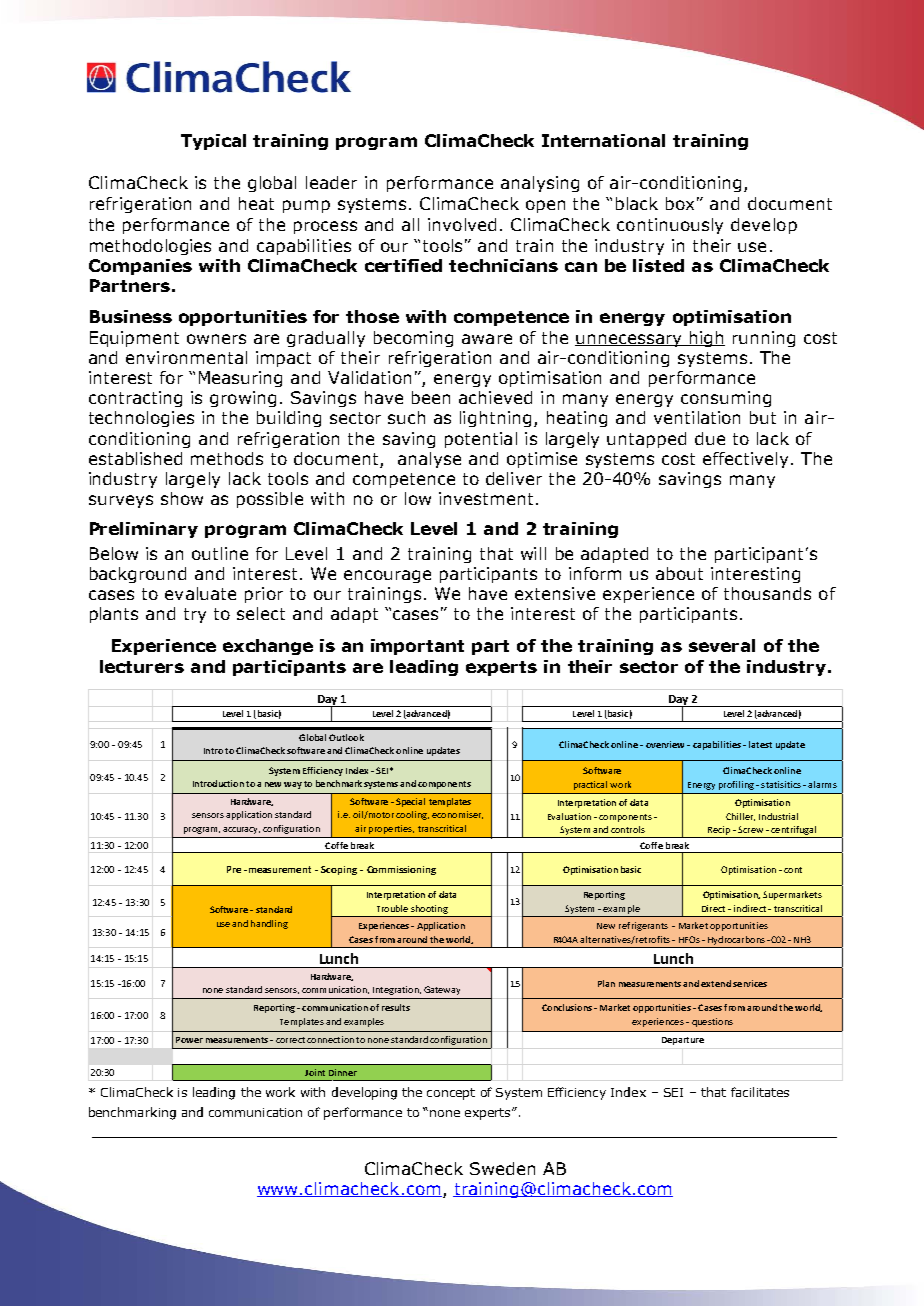  I want to click on International, so click(603, 140).
